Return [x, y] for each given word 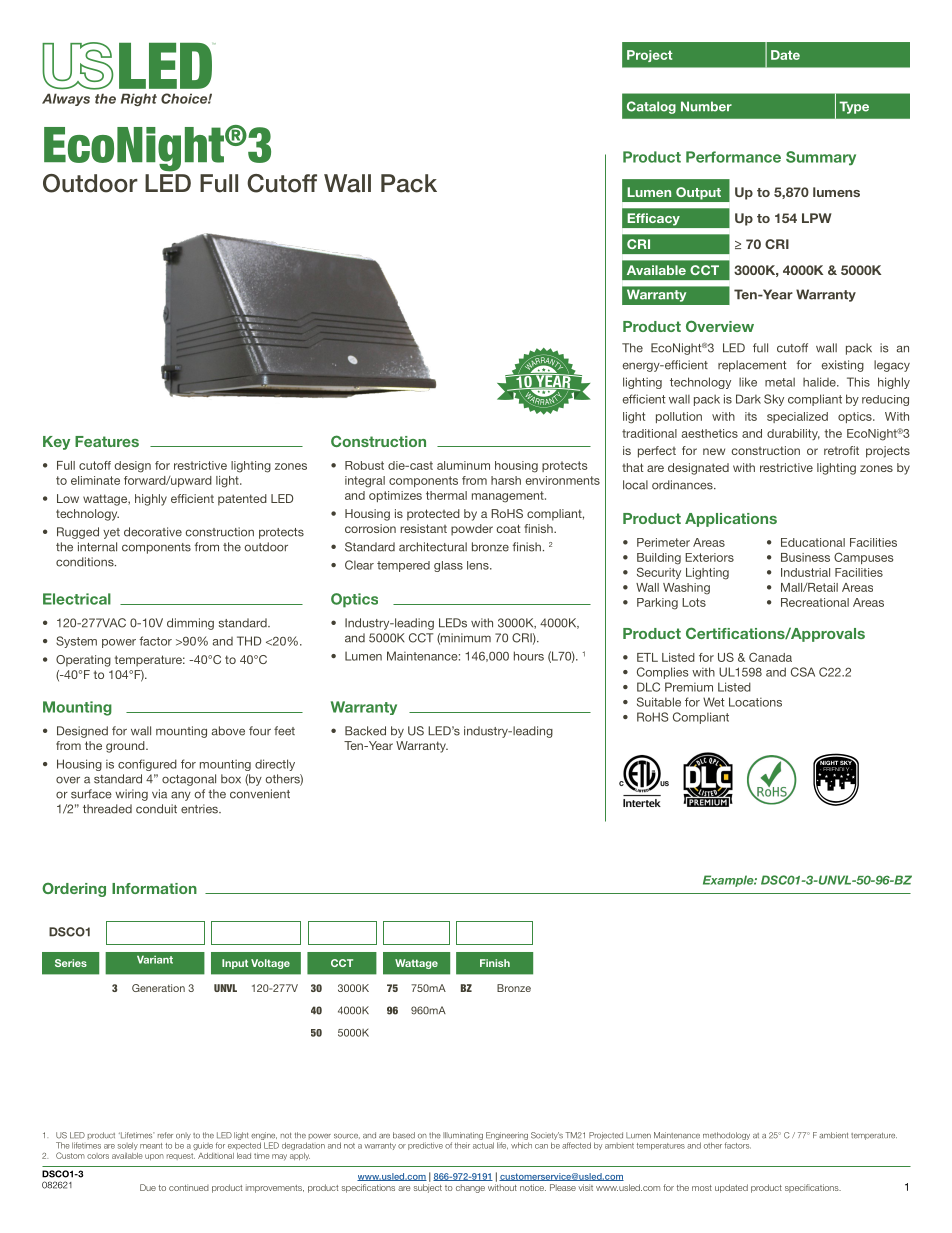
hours [529, 656]
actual [483, 1145]
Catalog [651, 107]
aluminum [463, 465]
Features [107, 441]
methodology [726, 1136]
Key [56, 443]
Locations [755, 702]
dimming [190, 624]
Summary [821, 158]
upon [154, 1157]
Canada [770, 657]
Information [154, 888]
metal [780, 382]
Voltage [270, 964]
